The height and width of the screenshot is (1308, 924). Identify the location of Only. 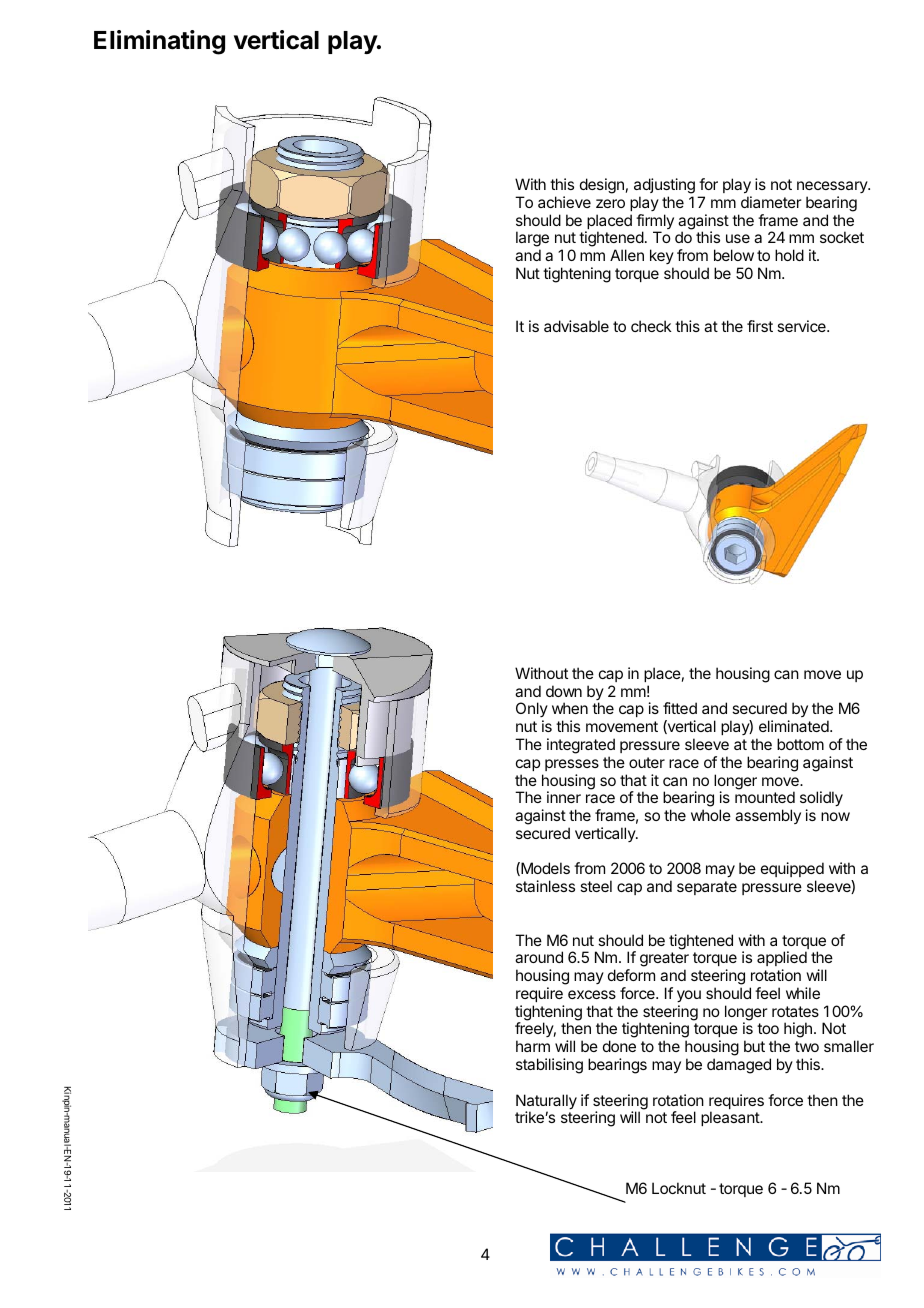
(532, 711).
